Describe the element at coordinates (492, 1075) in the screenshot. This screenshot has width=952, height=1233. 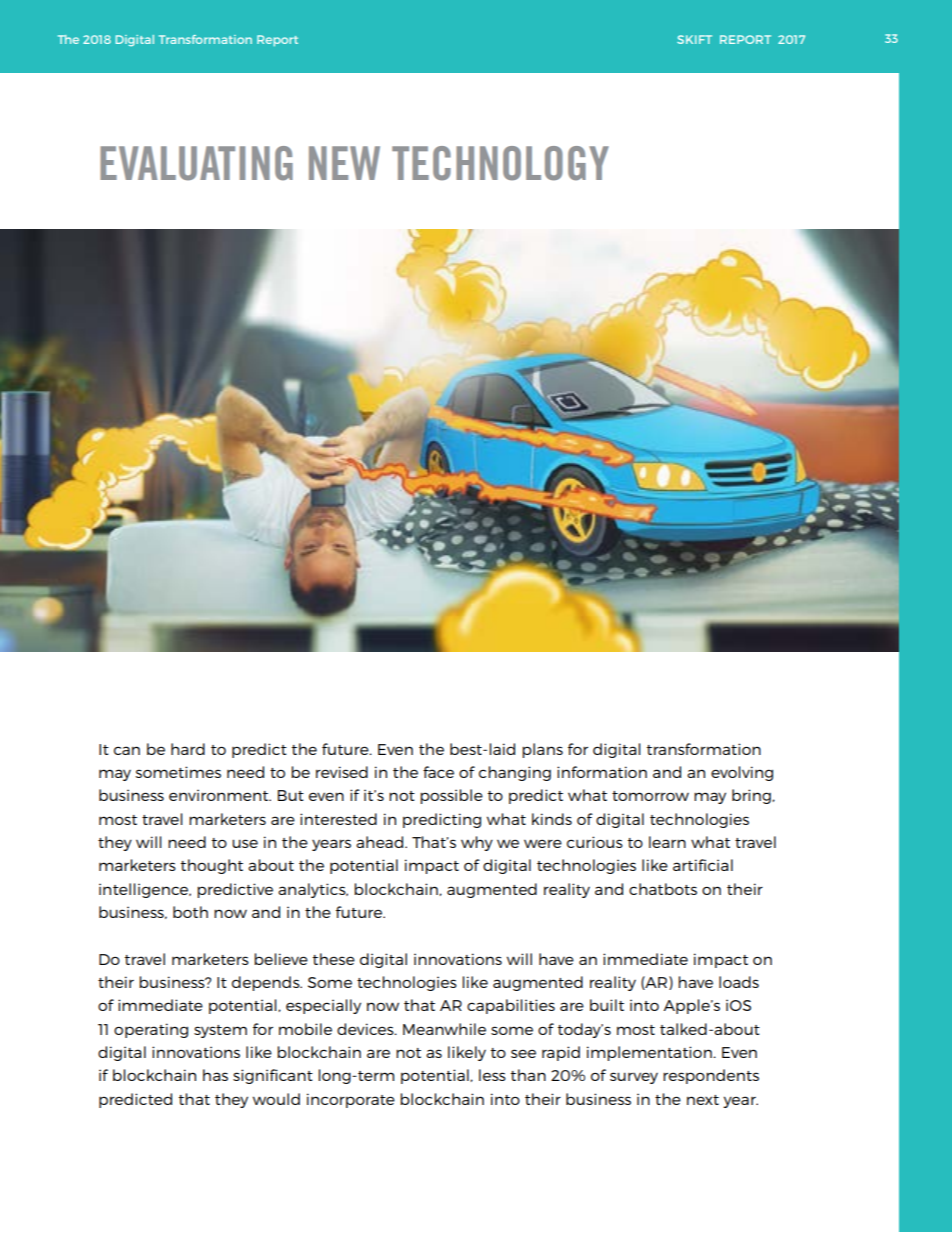
I see `less` at that location.
